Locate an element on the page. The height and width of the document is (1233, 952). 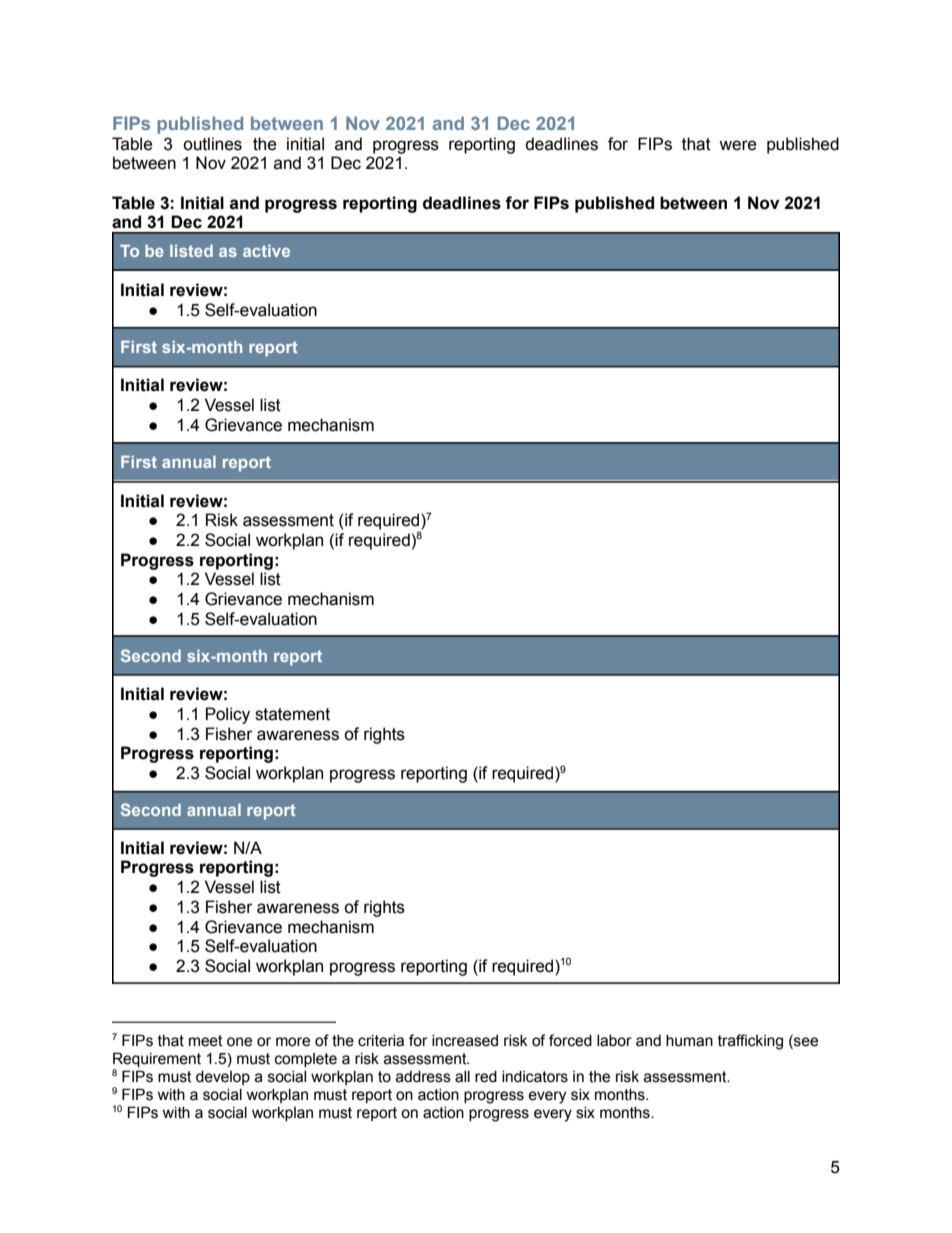
outlines is located at coordinates (212, 144).
